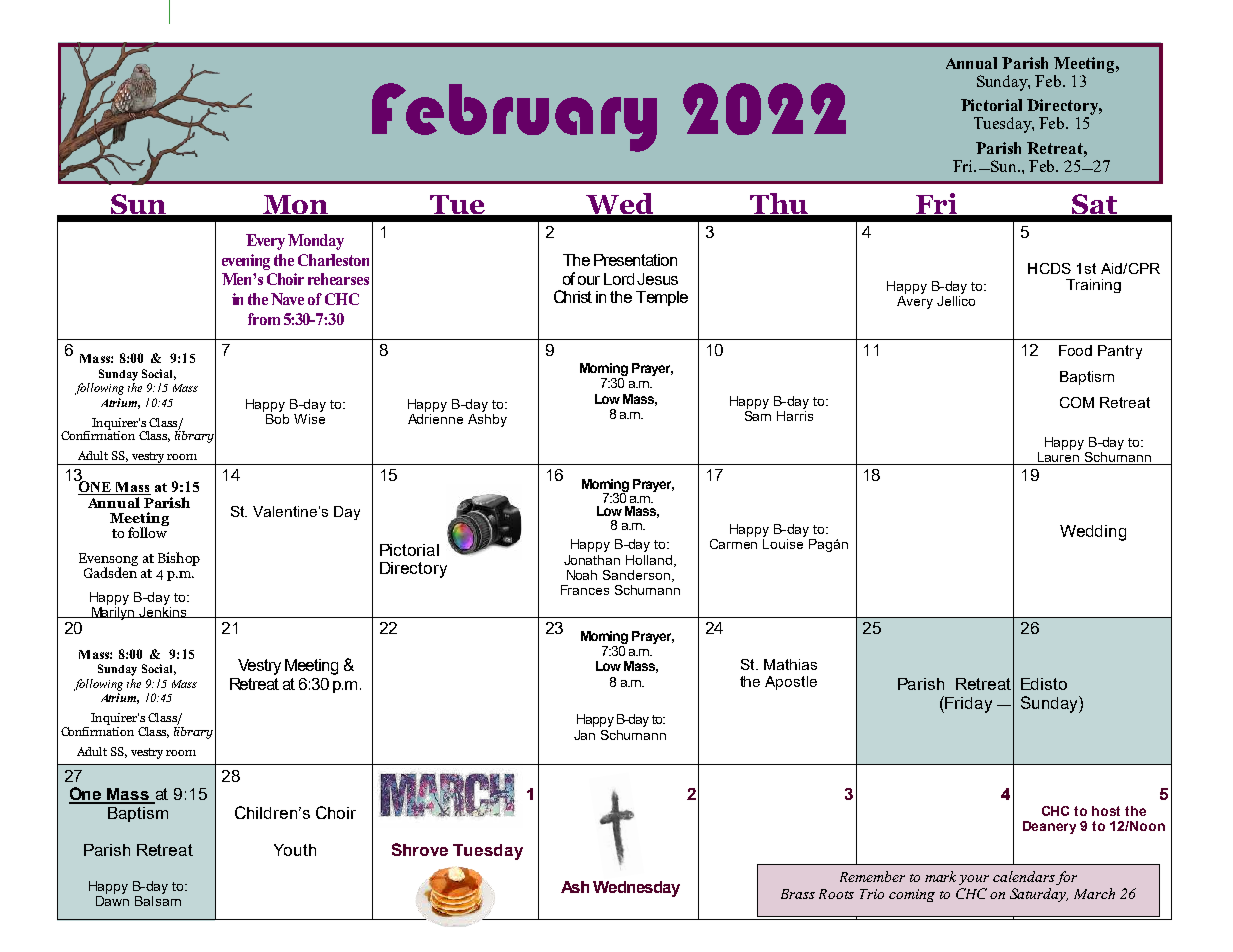 The height and width of the screenshot is (952, 1233). I want to click on Food, so click(1075, 350).
